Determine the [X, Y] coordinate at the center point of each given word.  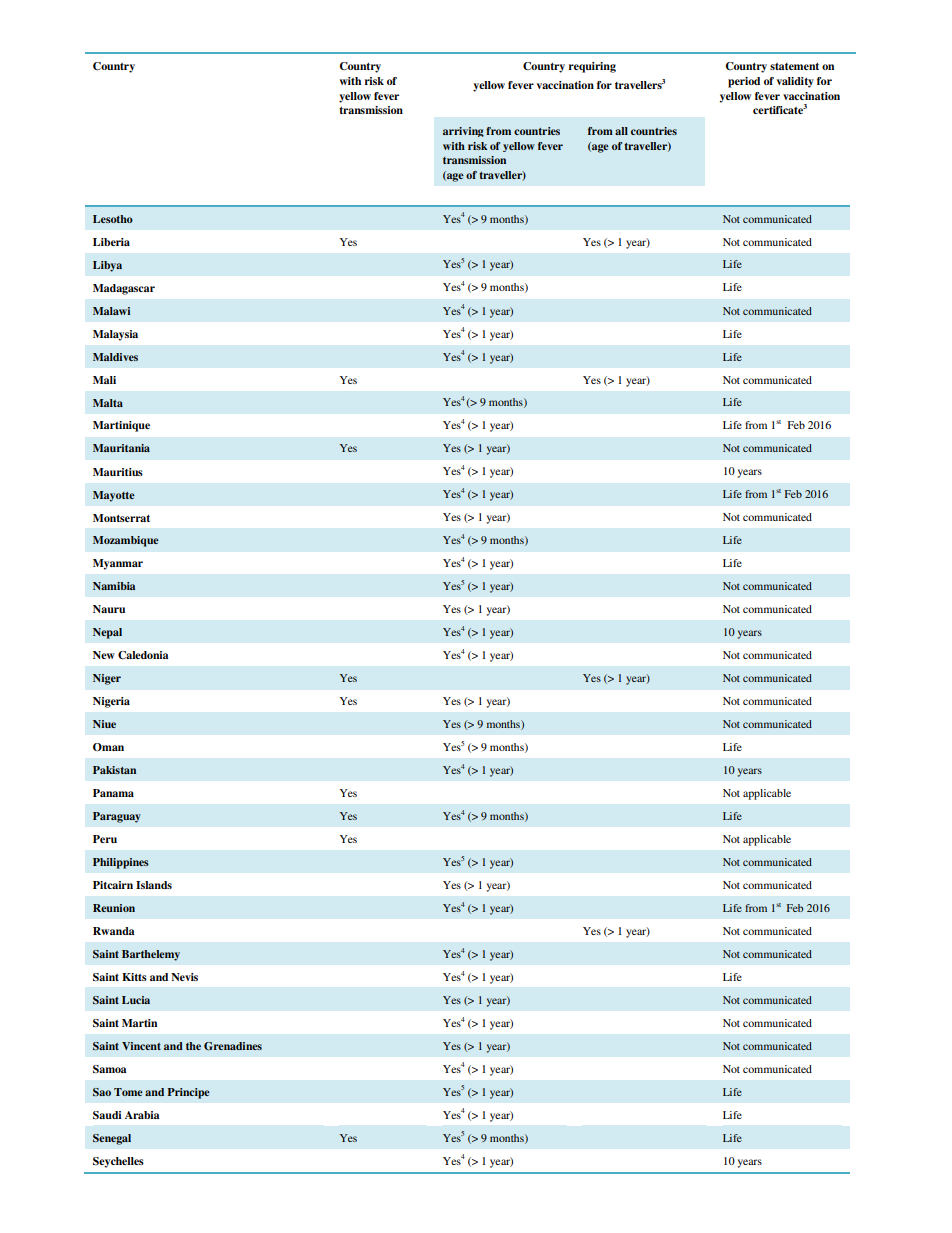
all [621, 131]
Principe [188, 1093]
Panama [113, 793]
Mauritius [118, 472]
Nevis [184, 977]
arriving [463, 132]
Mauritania [121, 448]
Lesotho [113, 219]
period [744, 82]
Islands [154, 885]
